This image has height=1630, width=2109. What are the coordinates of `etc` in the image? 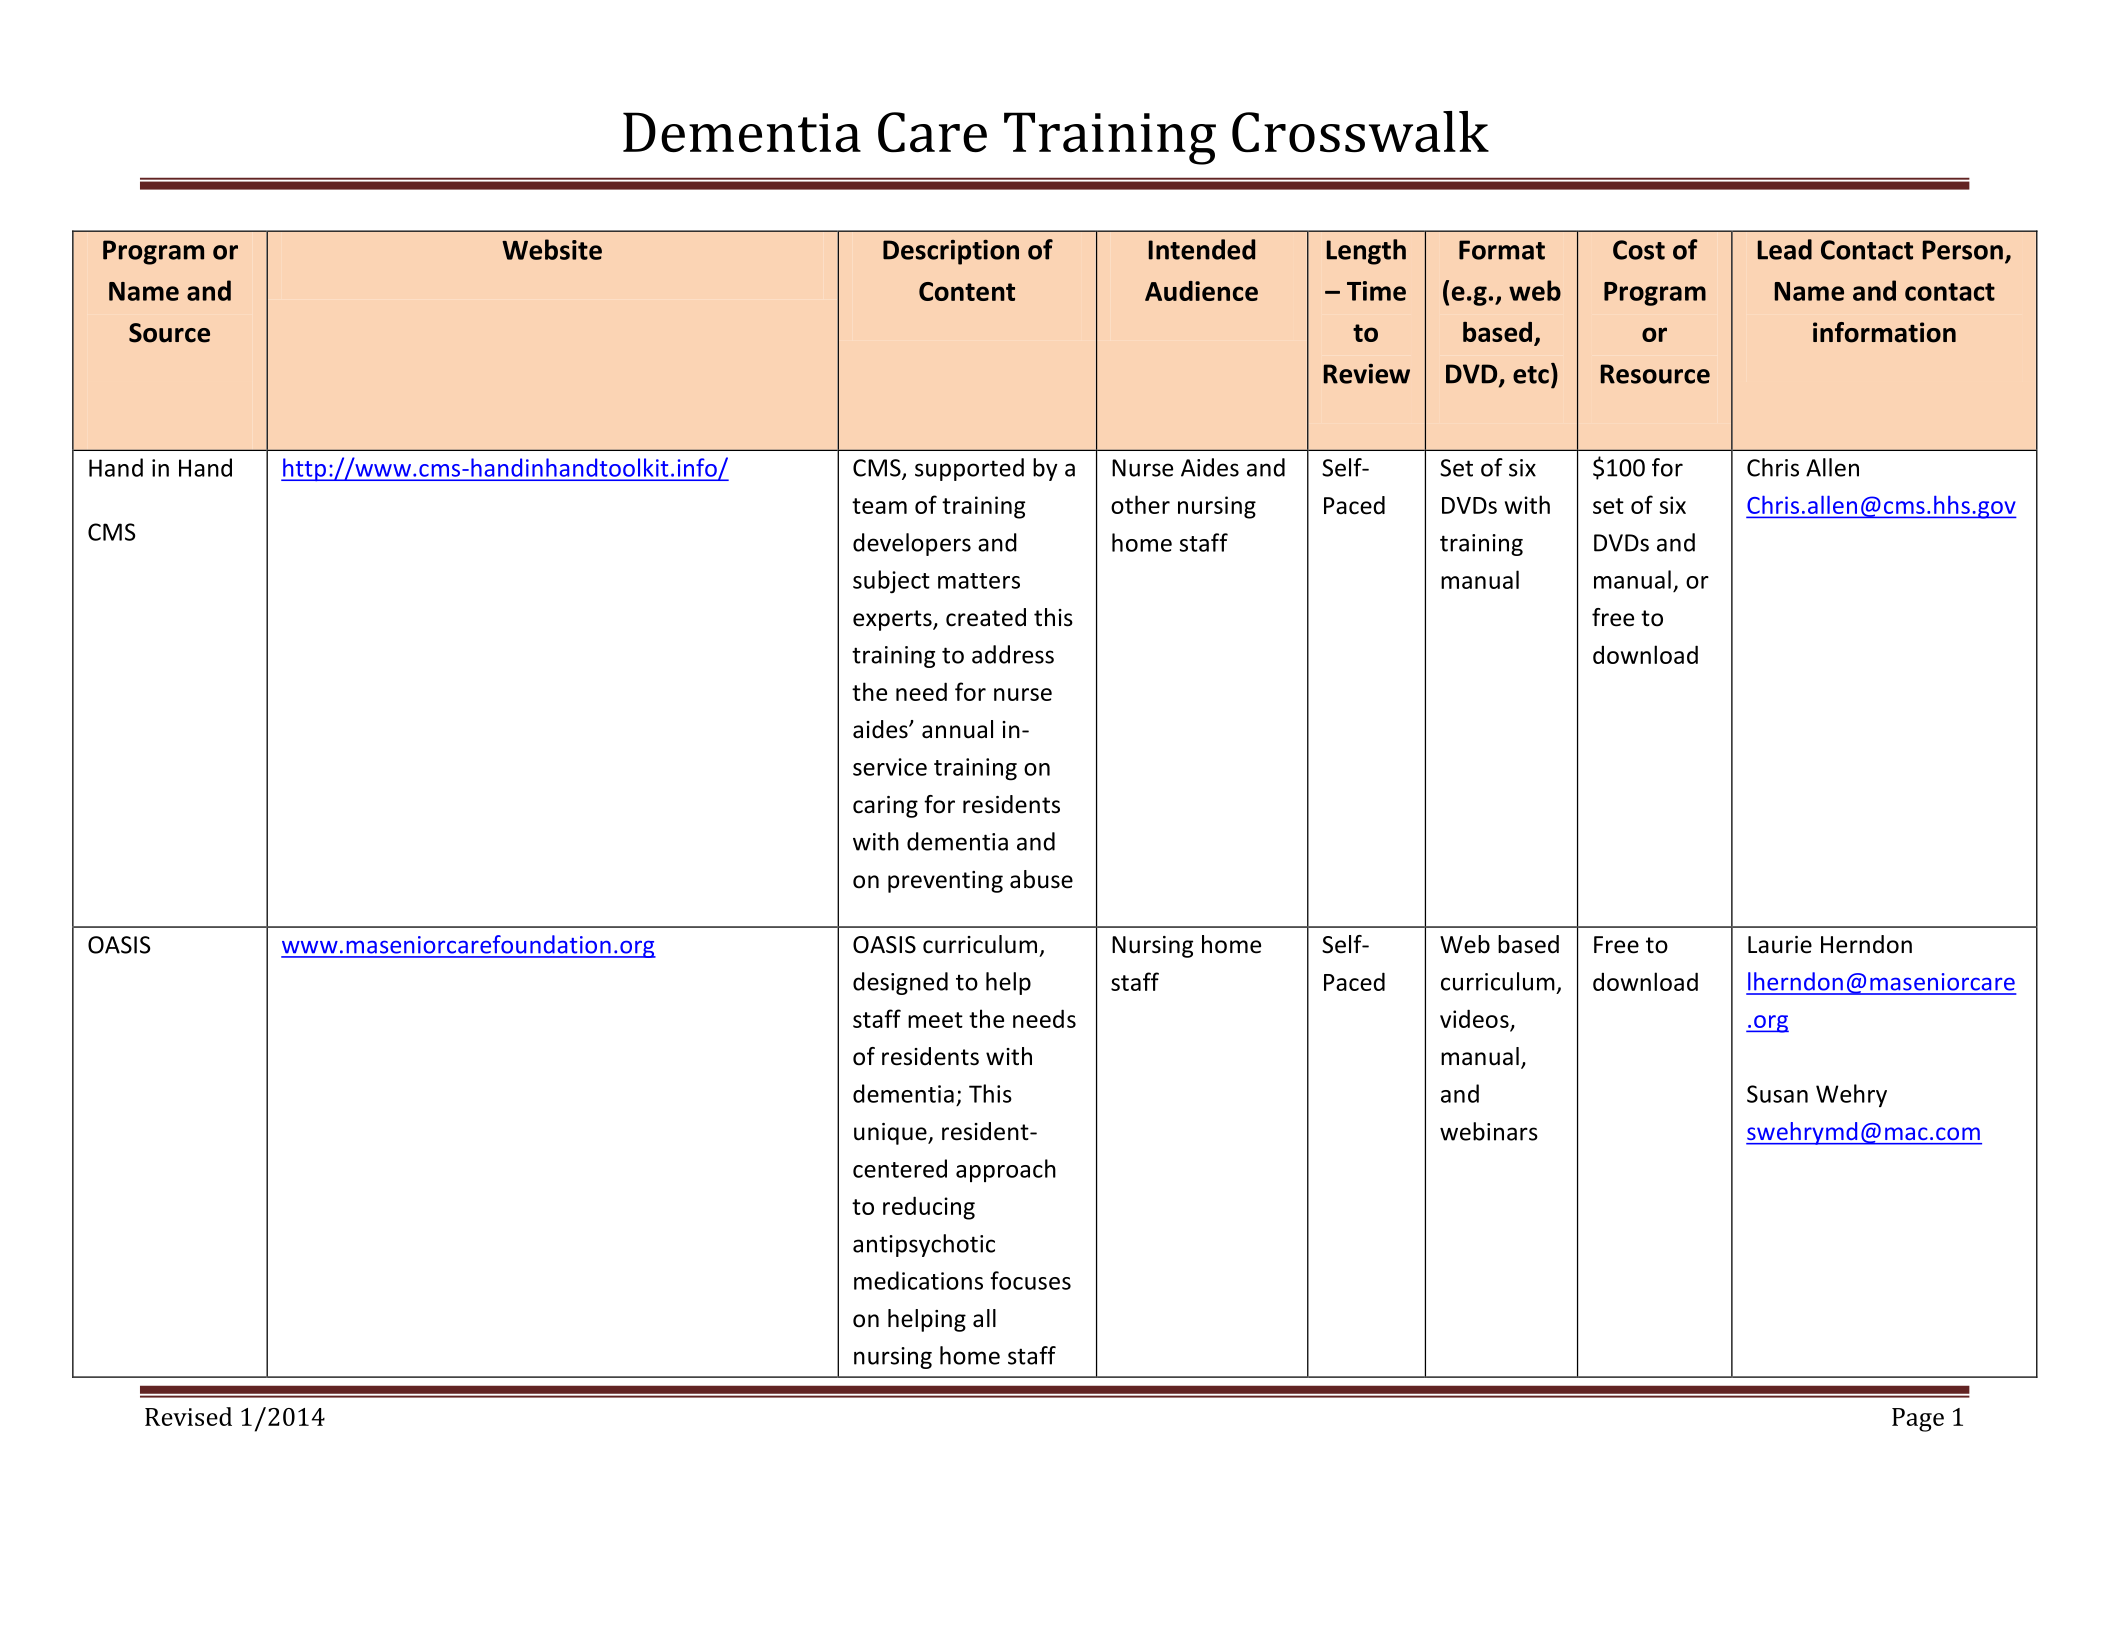 It's located at (1531, 375).
